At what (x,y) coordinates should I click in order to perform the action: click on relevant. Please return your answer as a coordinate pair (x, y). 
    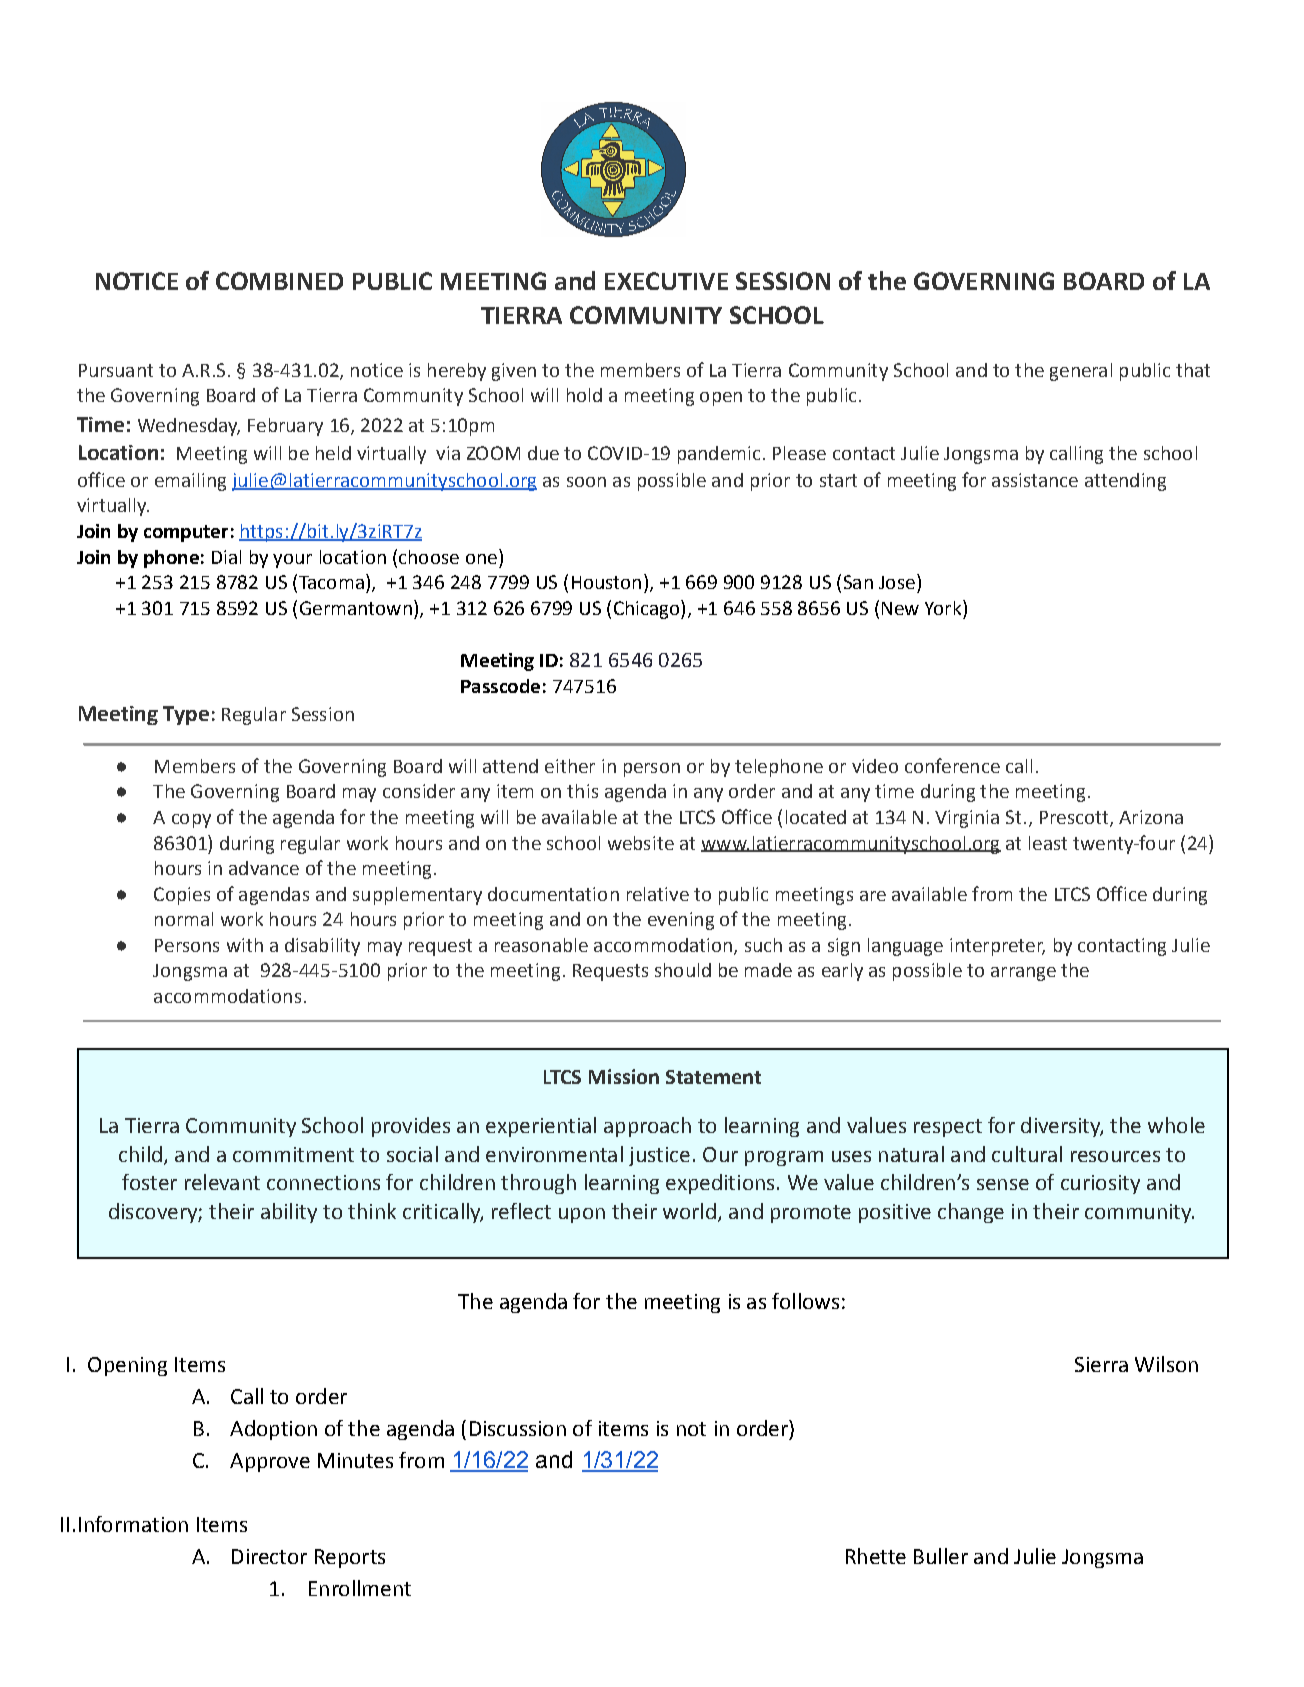
    Looking at the image, I should click on (222, 1182).
